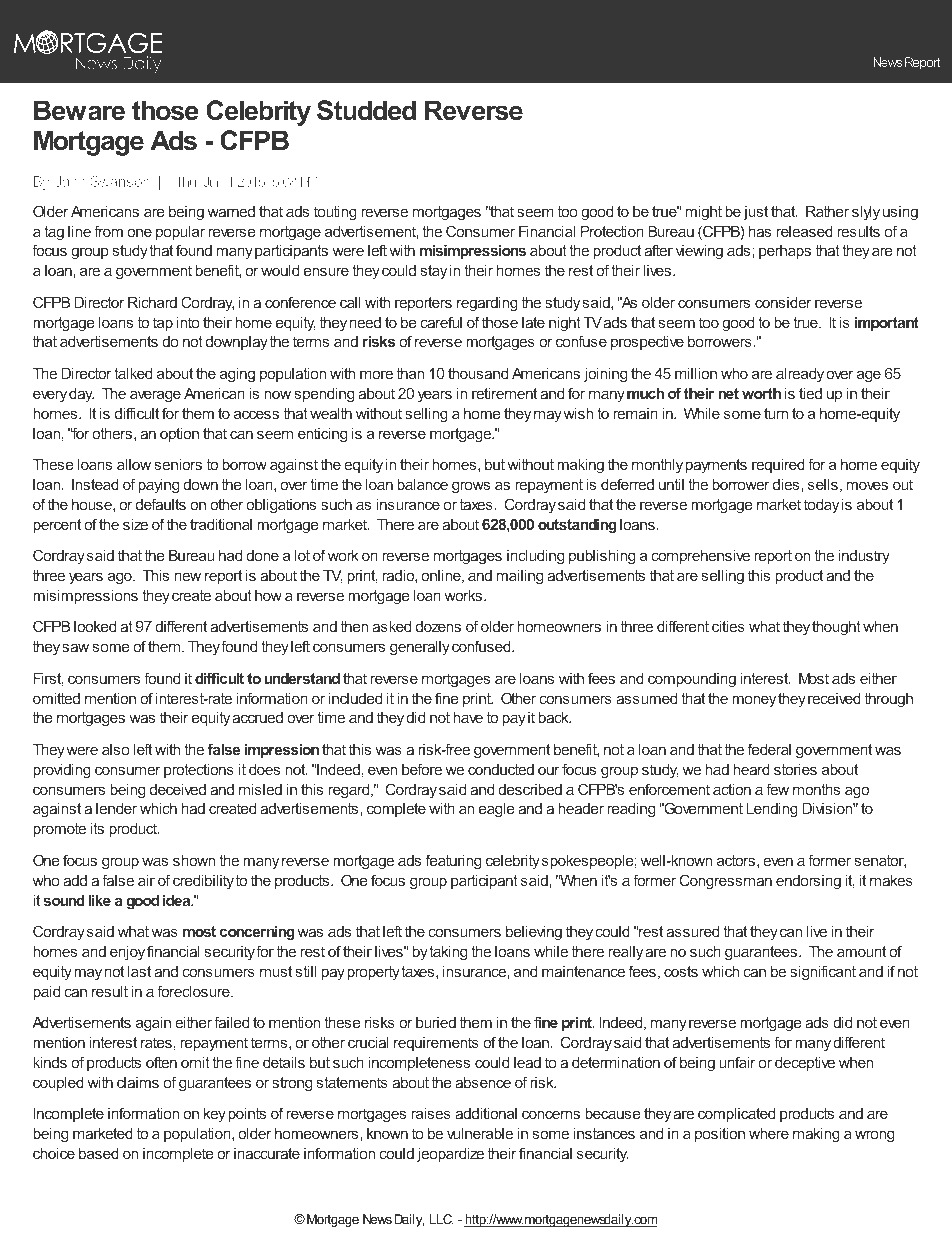 This document has height=1233, width=952. I want to click on stories, so click(795, 769).
